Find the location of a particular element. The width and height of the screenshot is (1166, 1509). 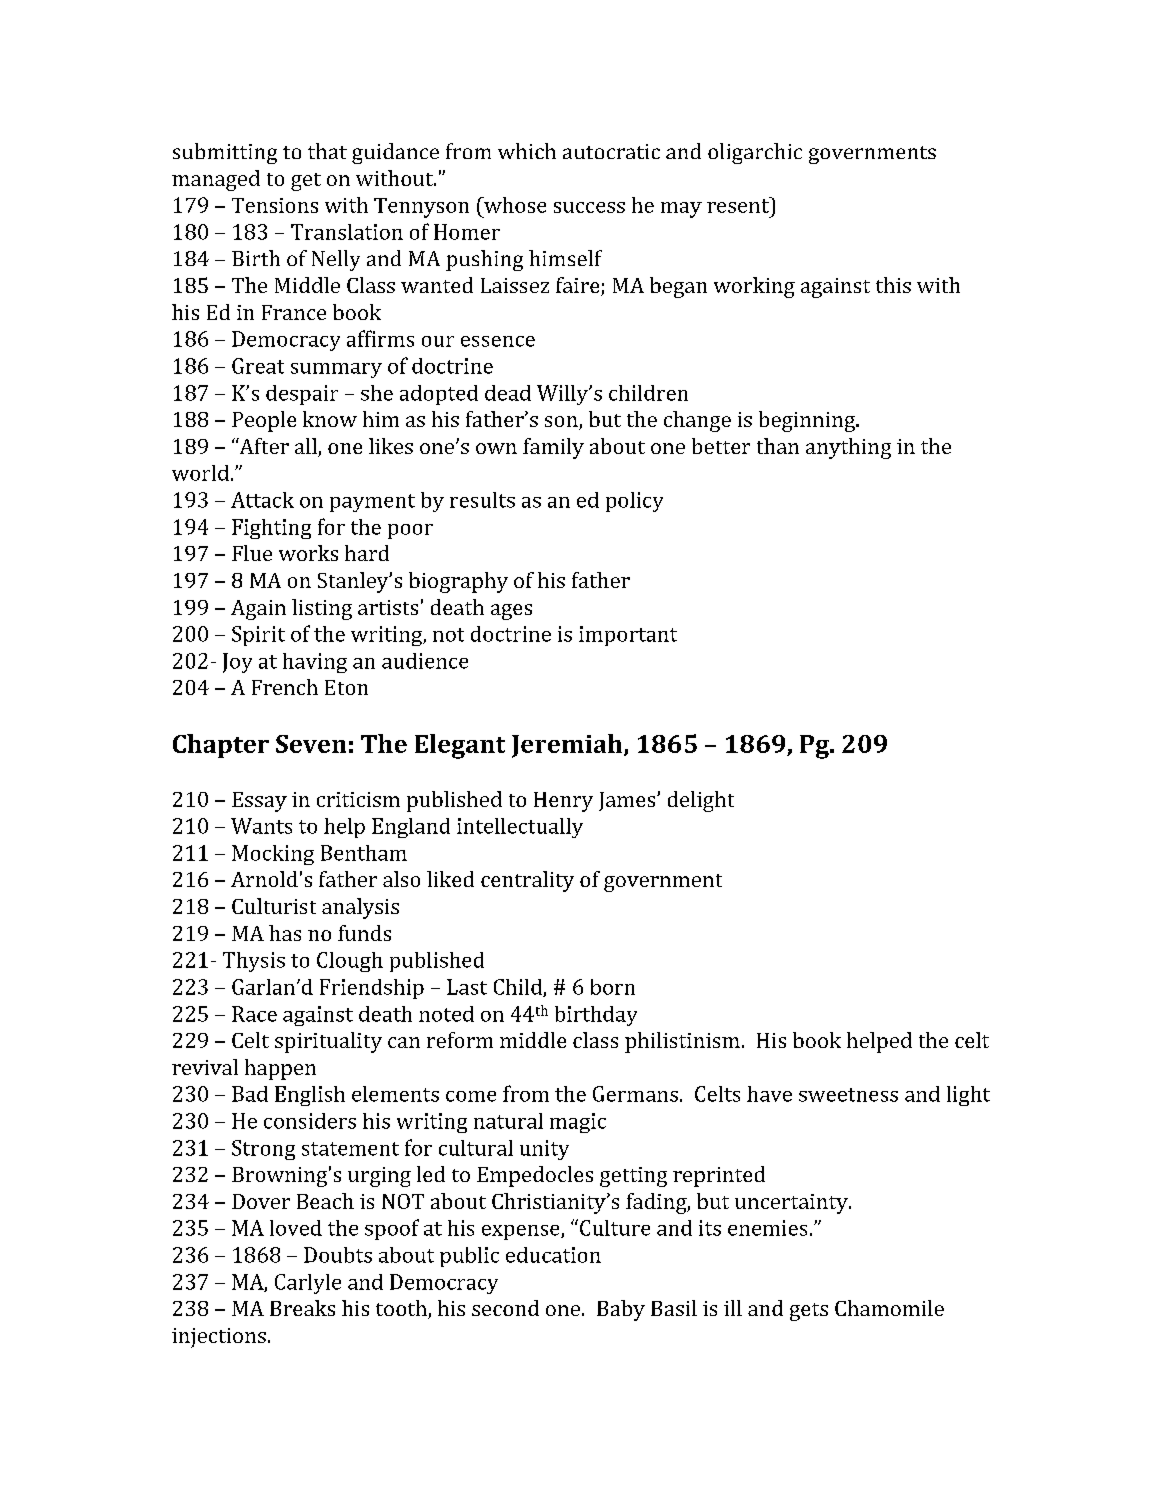

Tensions is located at coordinates (275, 205).
